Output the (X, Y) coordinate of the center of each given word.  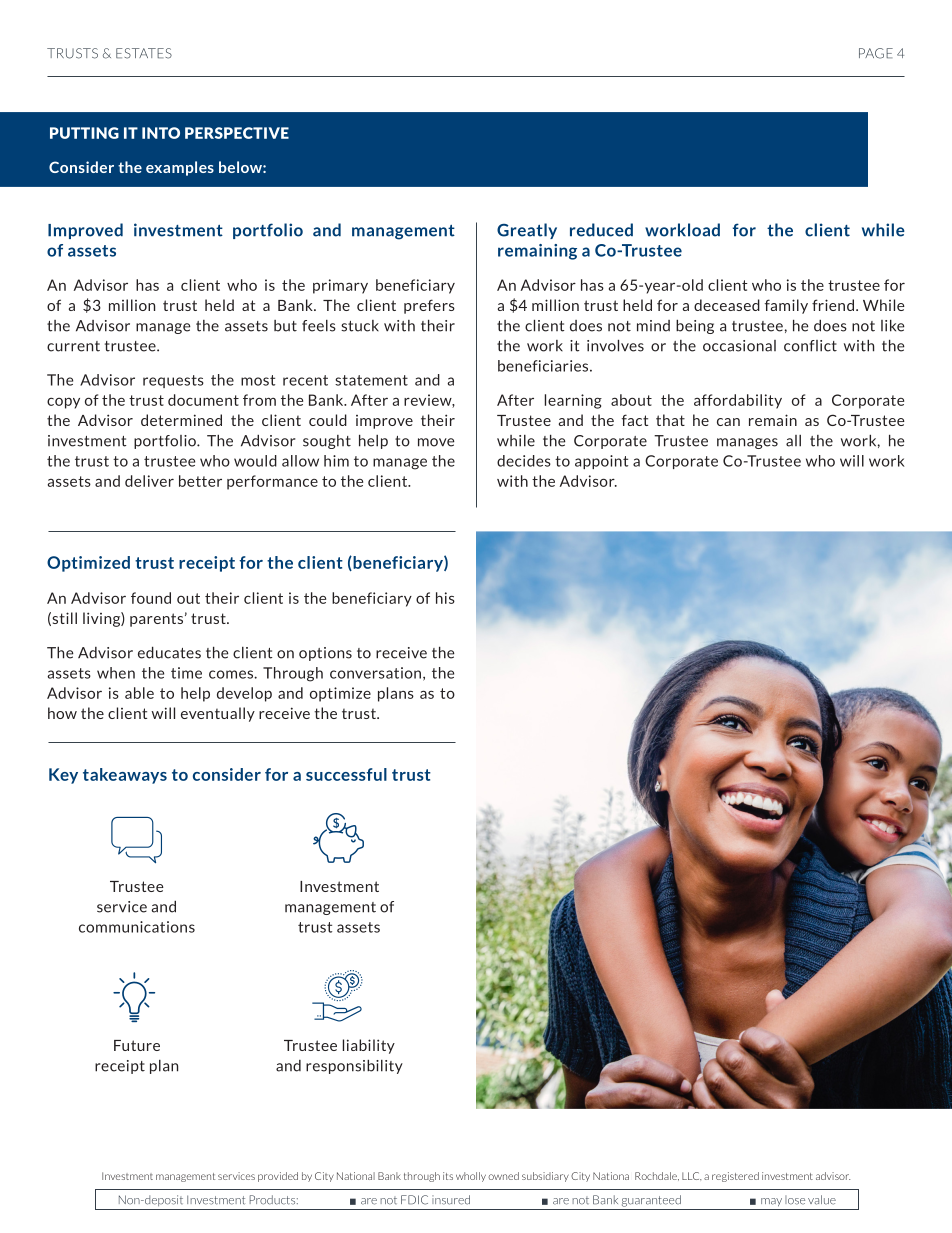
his (445, 598)
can (728, 422)
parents (156, 620)
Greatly (527, 231)
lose (795, 1200)
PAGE (876, 53)
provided (278, 1177)
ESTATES (144, 53)
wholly (471, 1177)
